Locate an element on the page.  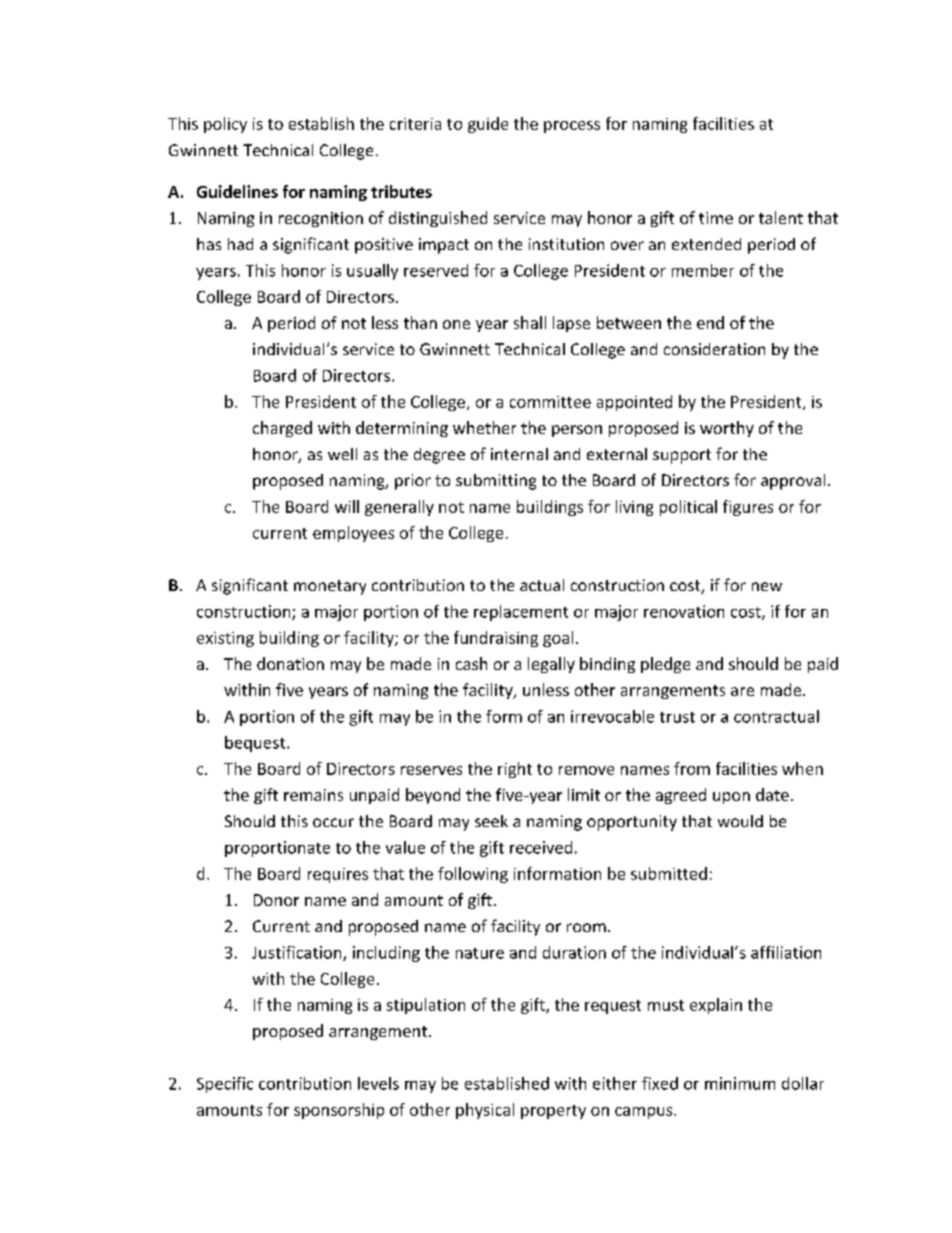
process is located at coordinates (572, 127).
